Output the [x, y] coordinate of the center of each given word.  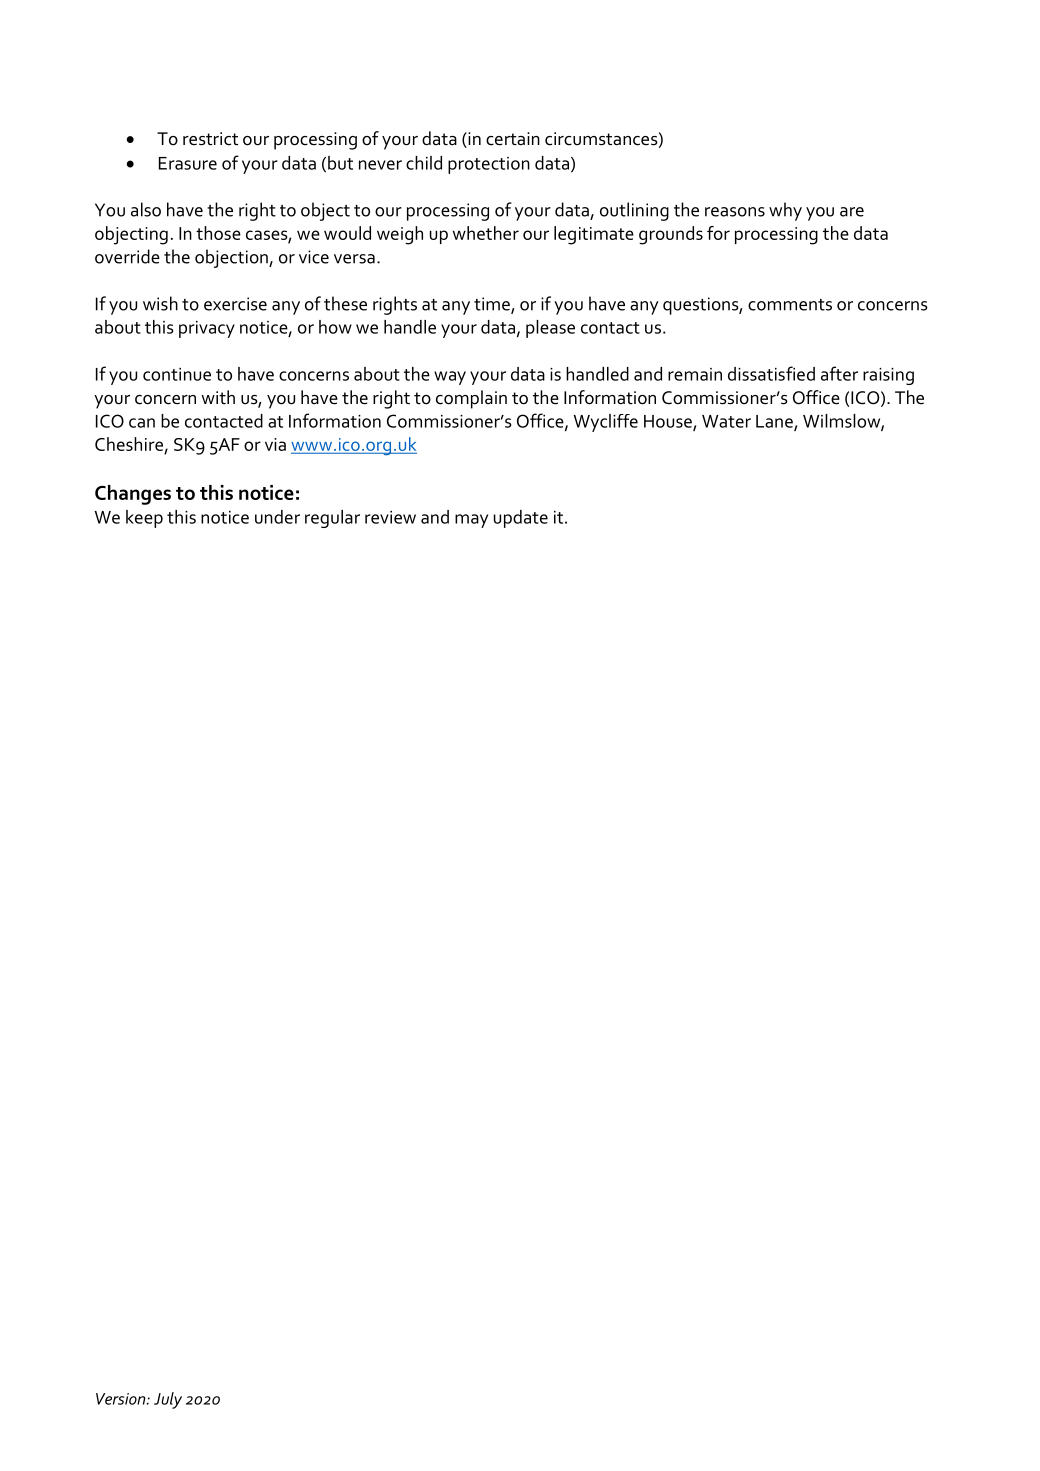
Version [122, 1399]
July [168, 1400]
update [521, 519]
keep [144, 519]
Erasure [188, 163]
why [785, 211]
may [471, 521]
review [390, 517]
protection [489, 165]
